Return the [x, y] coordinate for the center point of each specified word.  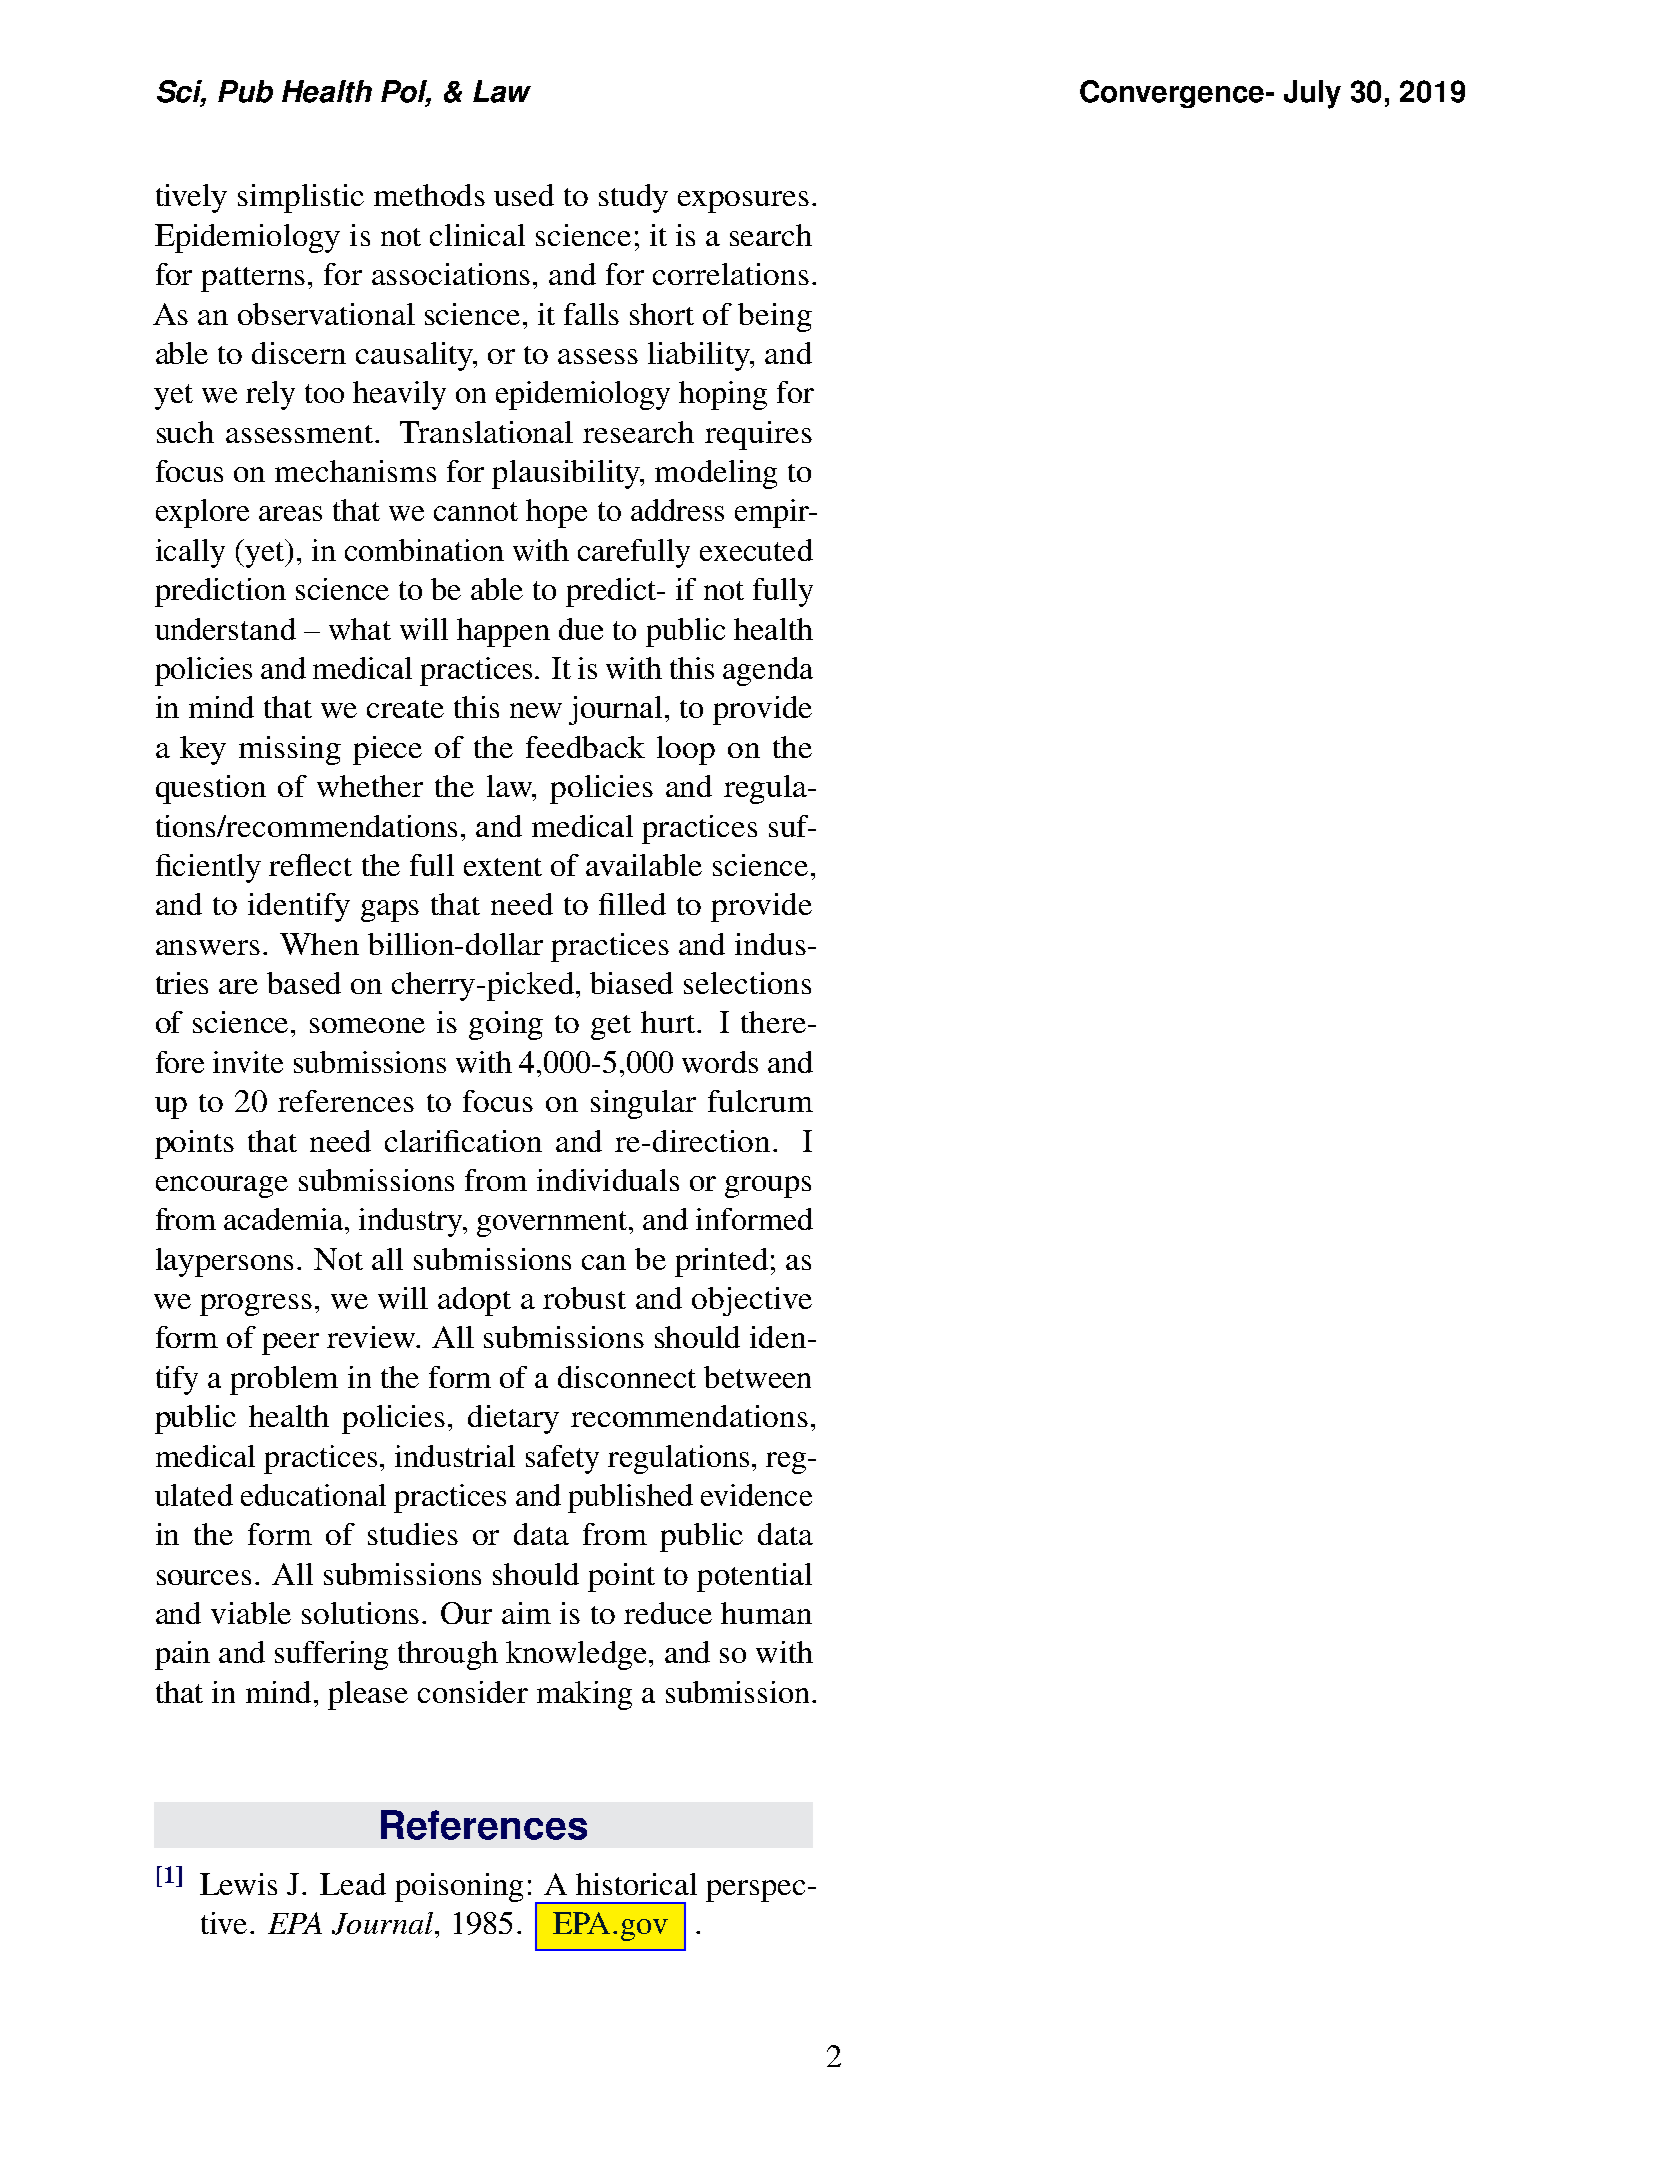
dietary [513, 1419]
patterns [253, 279]
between [757, 1377]
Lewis [238, 1884]
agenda [768, 671]
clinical [477, 235]
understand [225, 629]
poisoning [459, 1887]
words [720, 1062]
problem [284, 1380]
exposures [743, 202]
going [506, 1025]
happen [503, 632]
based [304, 983]
